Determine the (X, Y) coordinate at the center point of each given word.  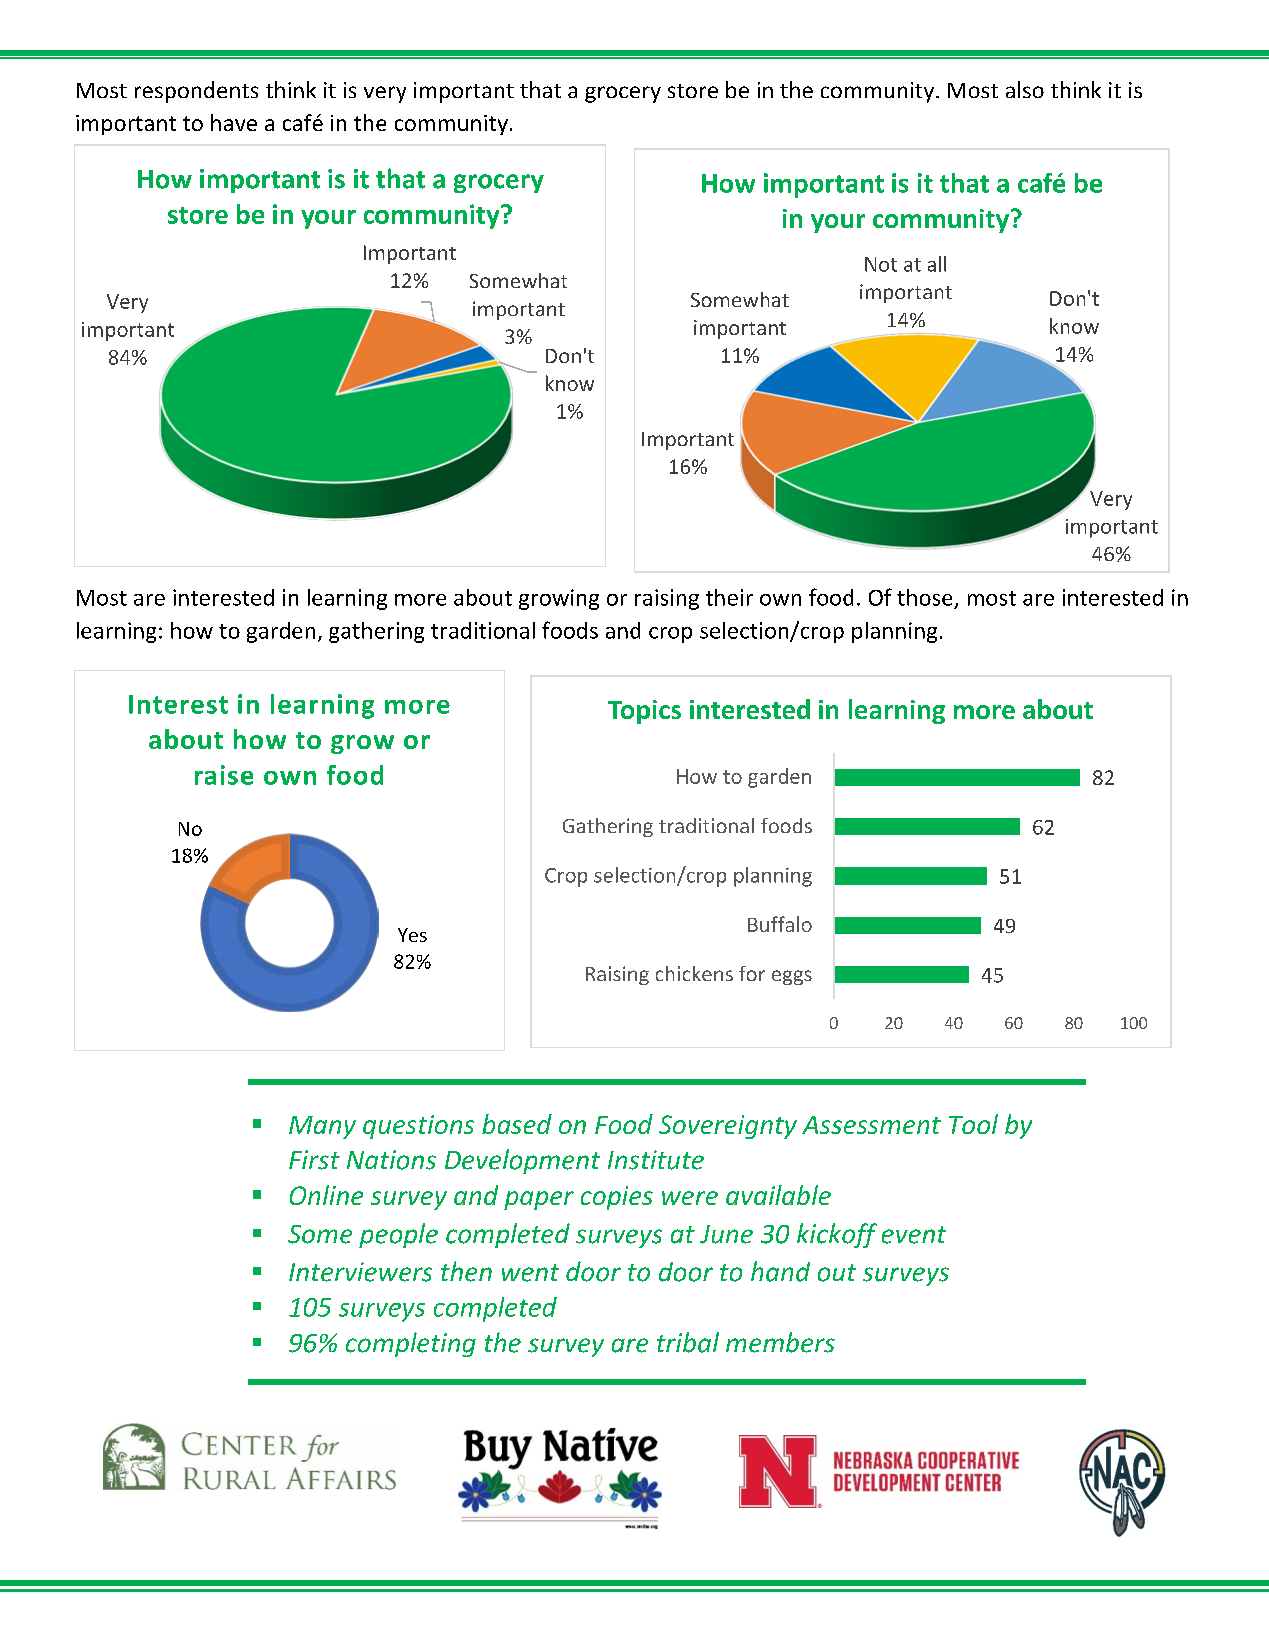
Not (881, 264)
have (234, 122)
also (1025, 89)
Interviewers (360, 1272)
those (924, 597)
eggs (792, 977)
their (729, 597)
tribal (688, 1342)
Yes (412, 935)
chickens (694, 973)
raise (224, 775)
